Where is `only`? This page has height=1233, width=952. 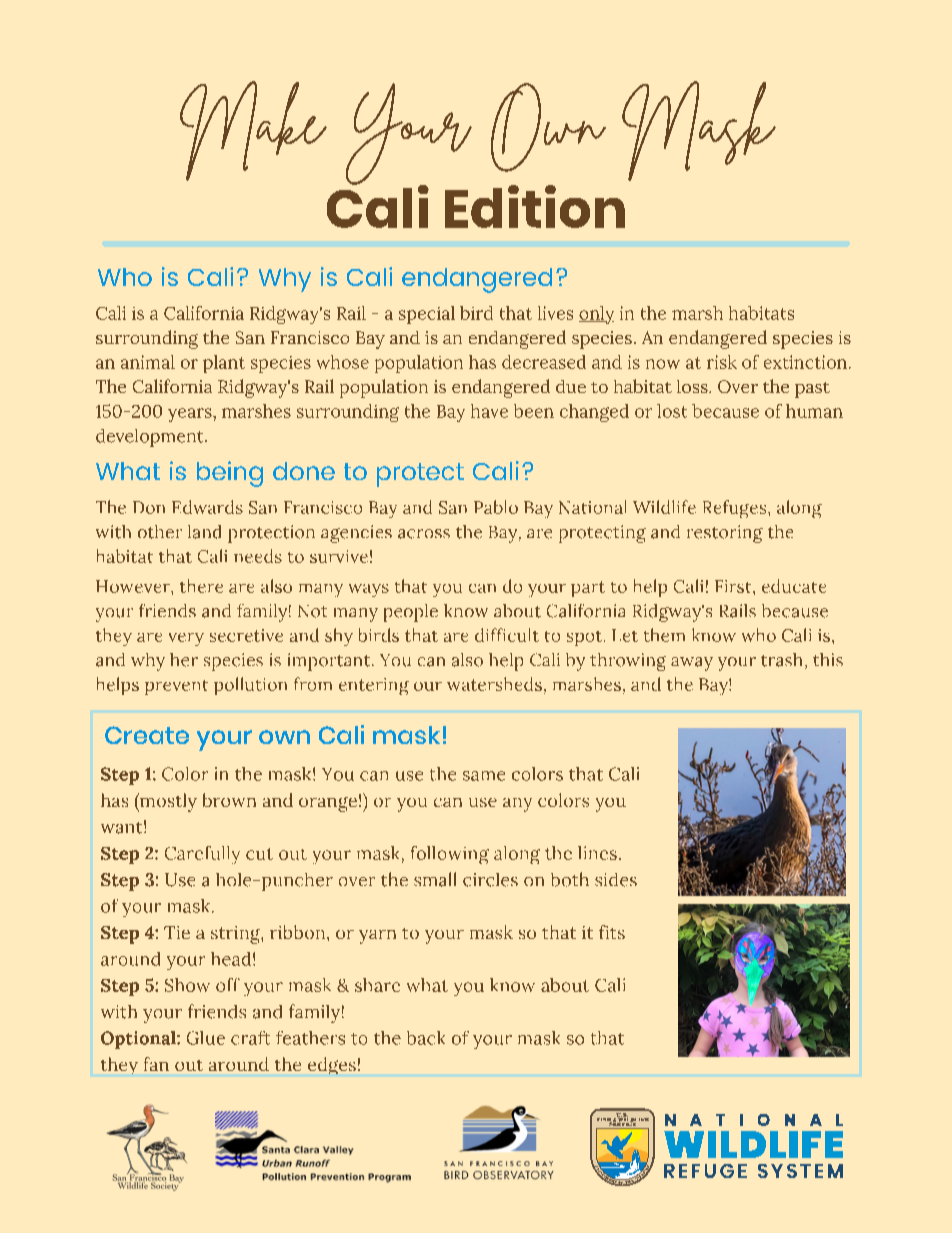
only is located at coordinates (596, 315).
